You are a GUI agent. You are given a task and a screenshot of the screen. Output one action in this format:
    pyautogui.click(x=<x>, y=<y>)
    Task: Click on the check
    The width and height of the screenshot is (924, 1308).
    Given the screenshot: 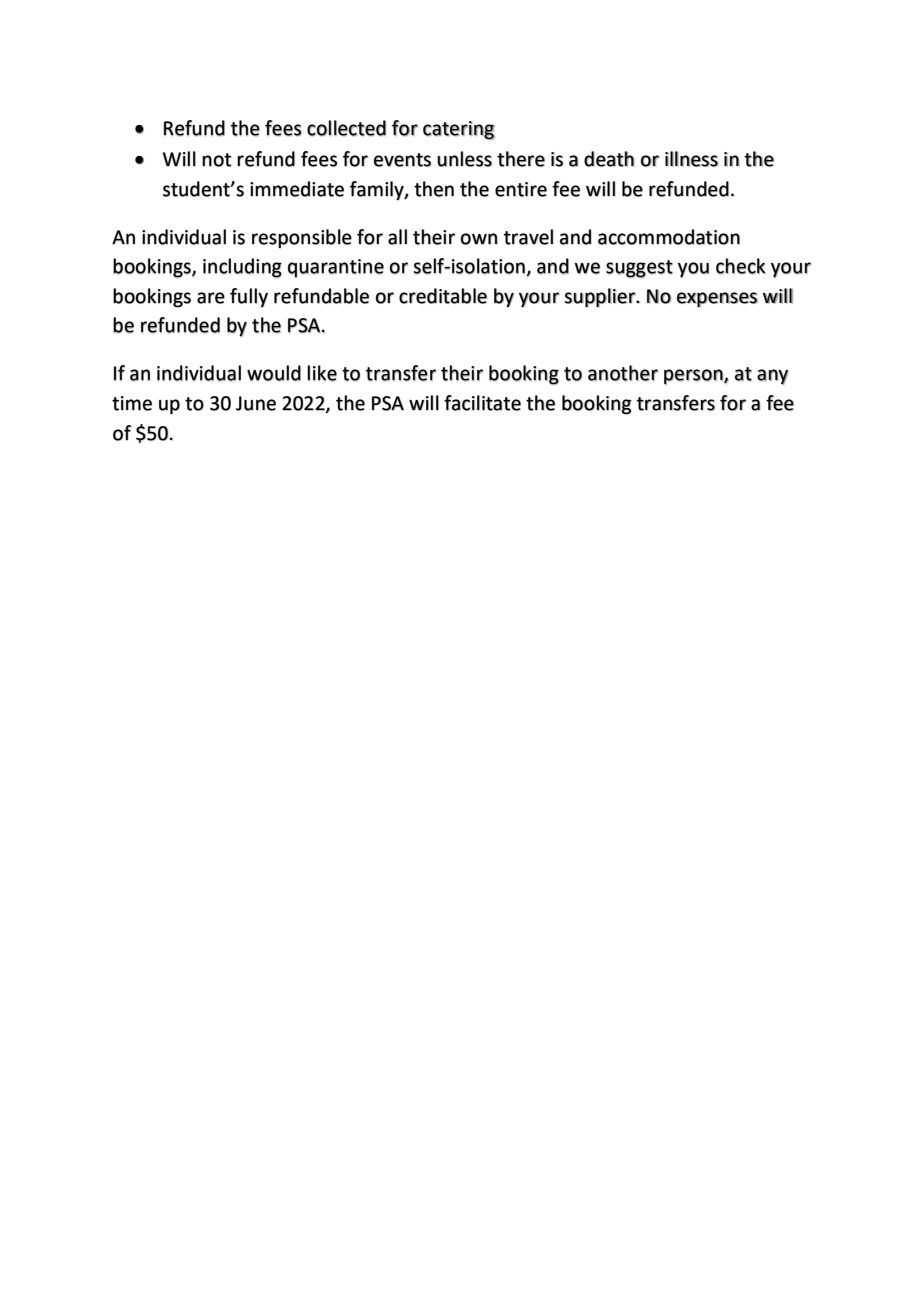 What is the action you would take?
    pyautogui.click(x=741, y=266)
